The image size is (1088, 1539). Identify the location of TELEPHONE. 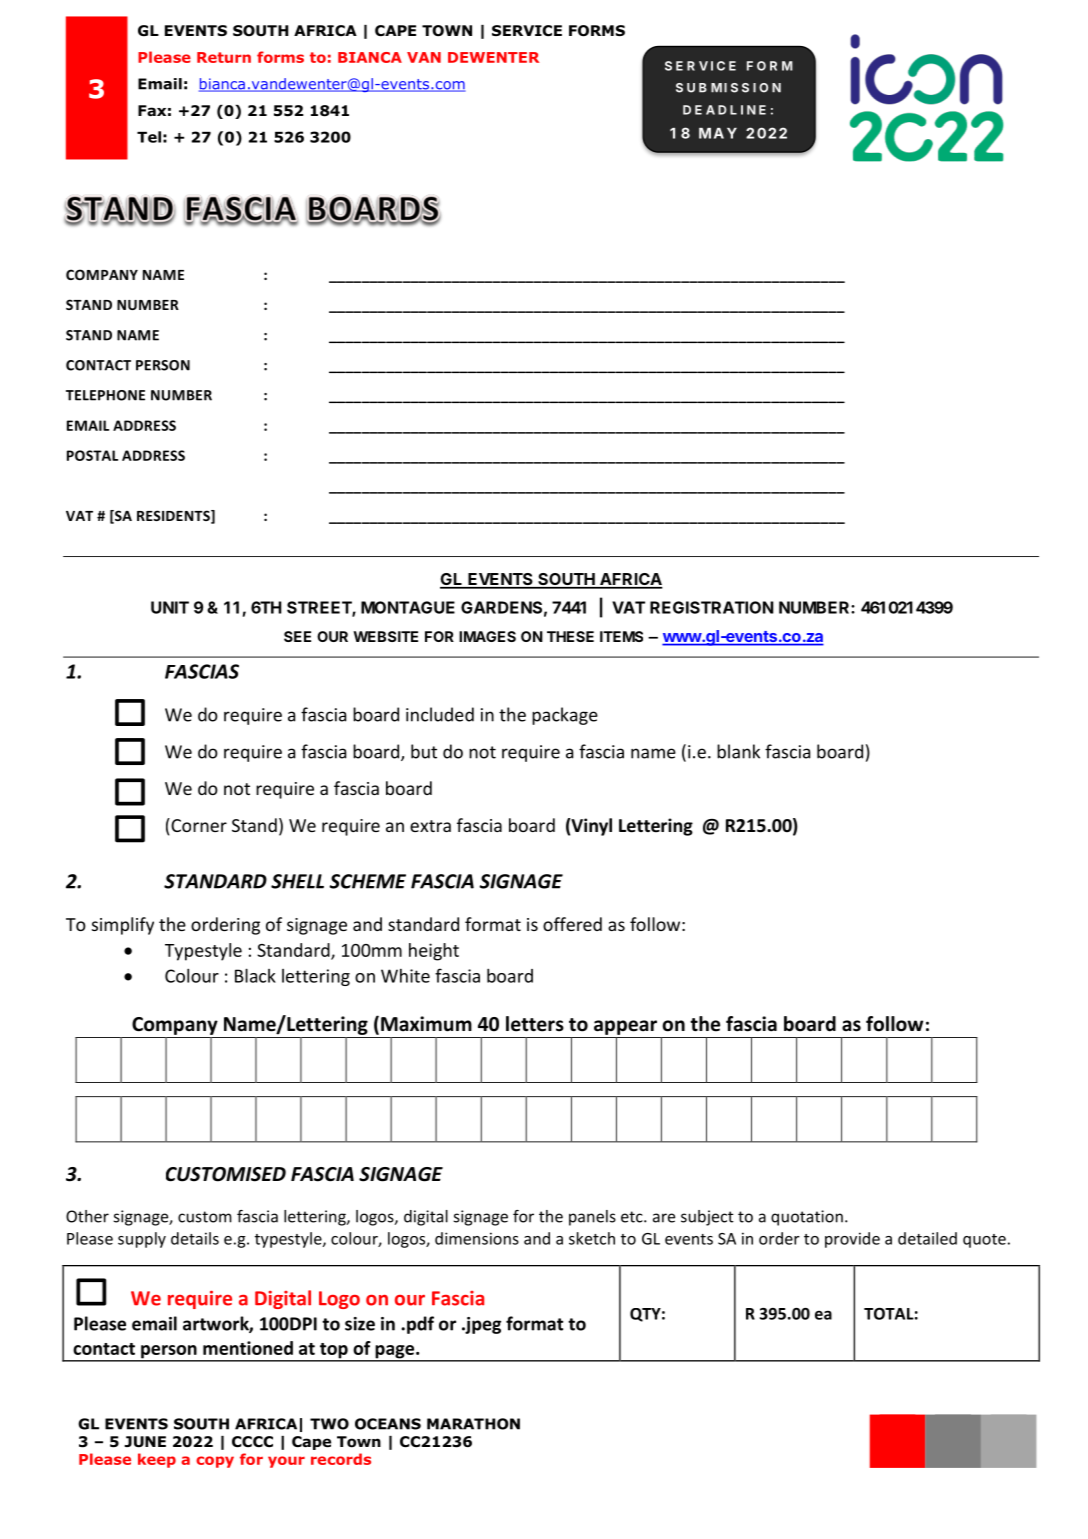
(105, 395).
